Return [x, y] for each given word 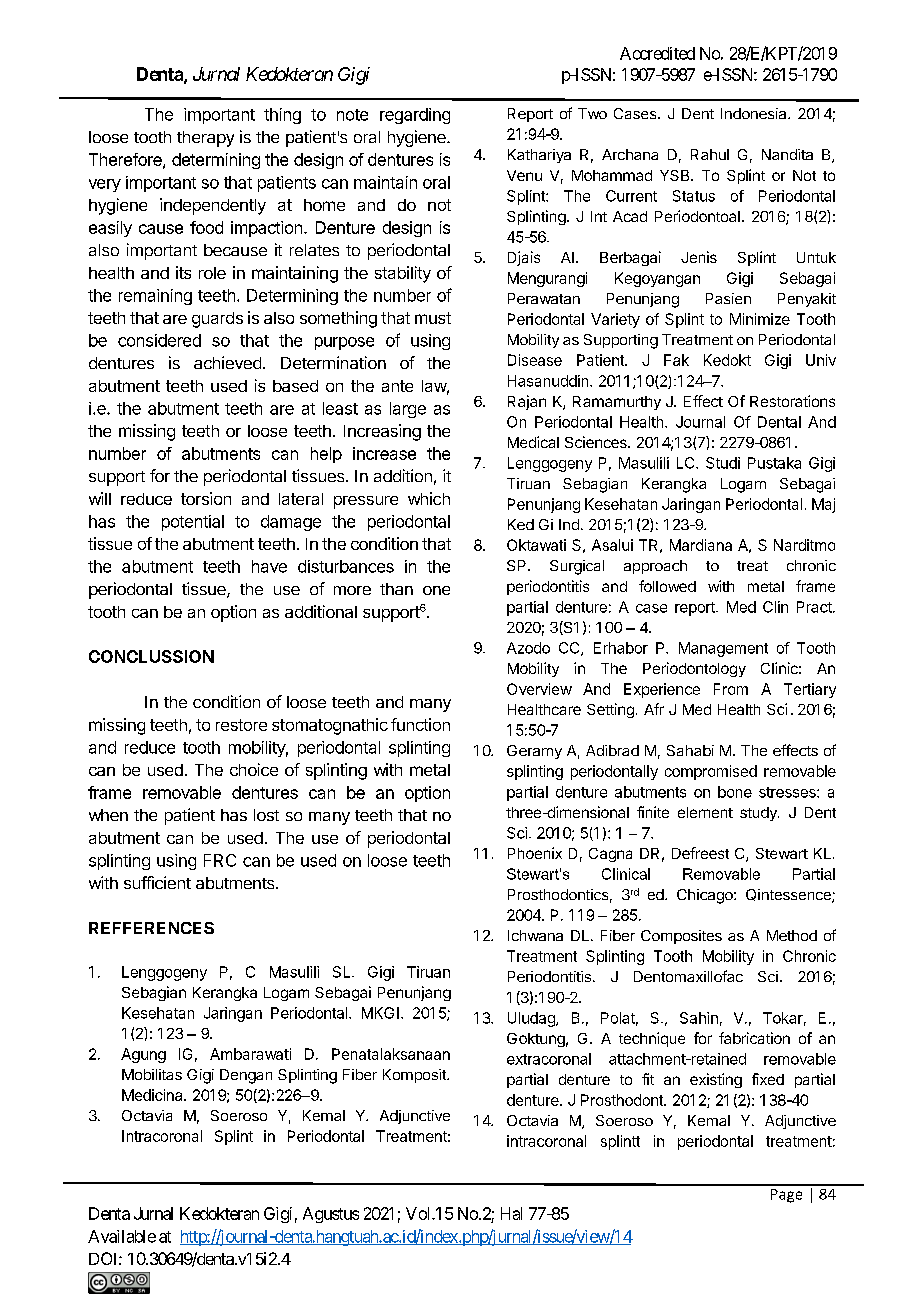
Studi [723, 463]
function [420, 724]
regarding [415, 116]
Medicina [153, 1095]
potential [193, 523]
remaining [155, 297]
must [433, 318]
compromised [711, 772]
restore [241, 725]
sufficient [157, 882]
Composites [681, 937]
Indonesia [755, 113]
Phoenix [535, 853]
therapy [205, 139]
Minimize [760, 319]
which [429, 498]
